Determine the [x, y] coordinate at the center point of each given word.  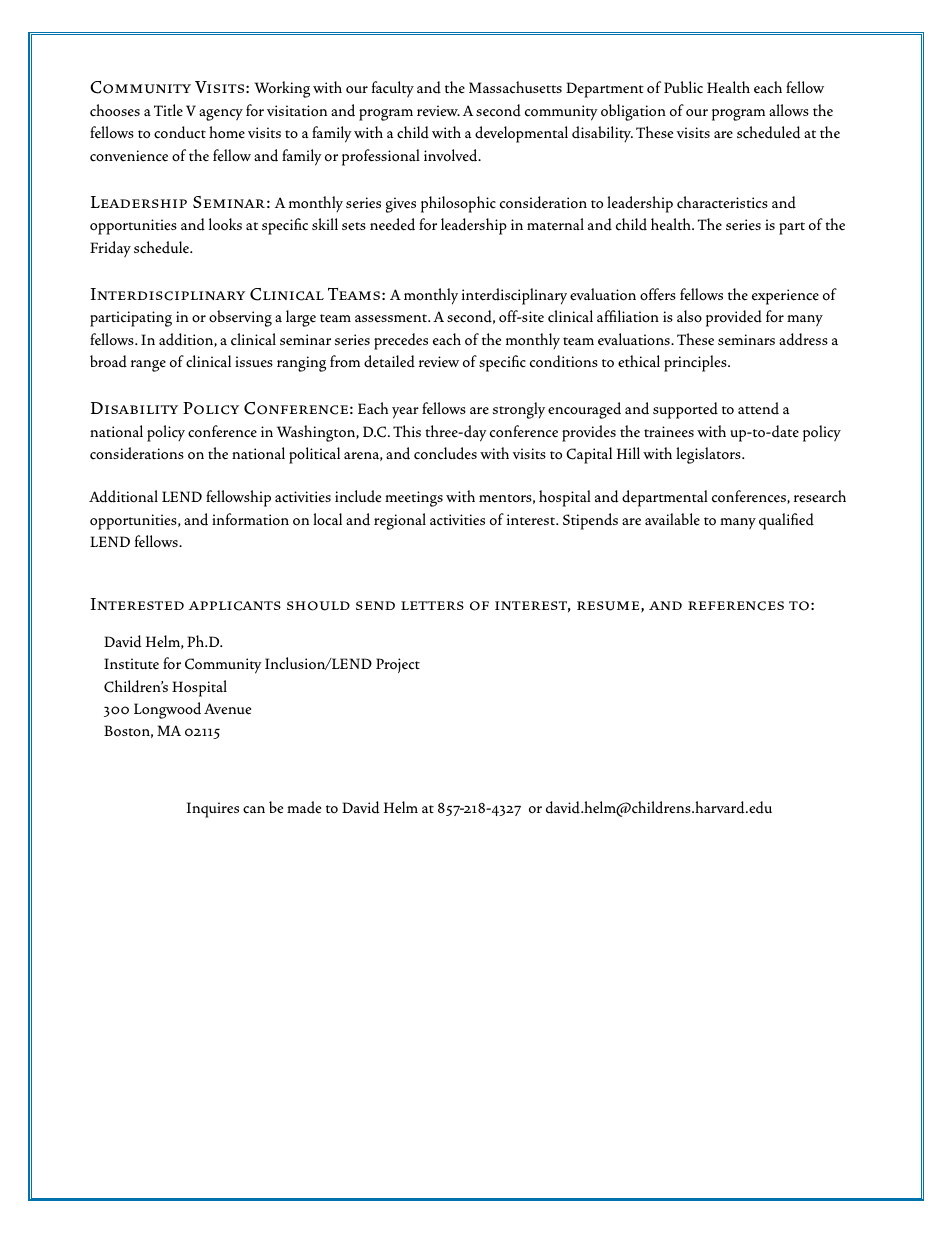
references [736, 606]
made [304, 807]
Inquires [212, 810]
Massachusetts [515, 87]
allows [789, 110]
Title [168, 110]
